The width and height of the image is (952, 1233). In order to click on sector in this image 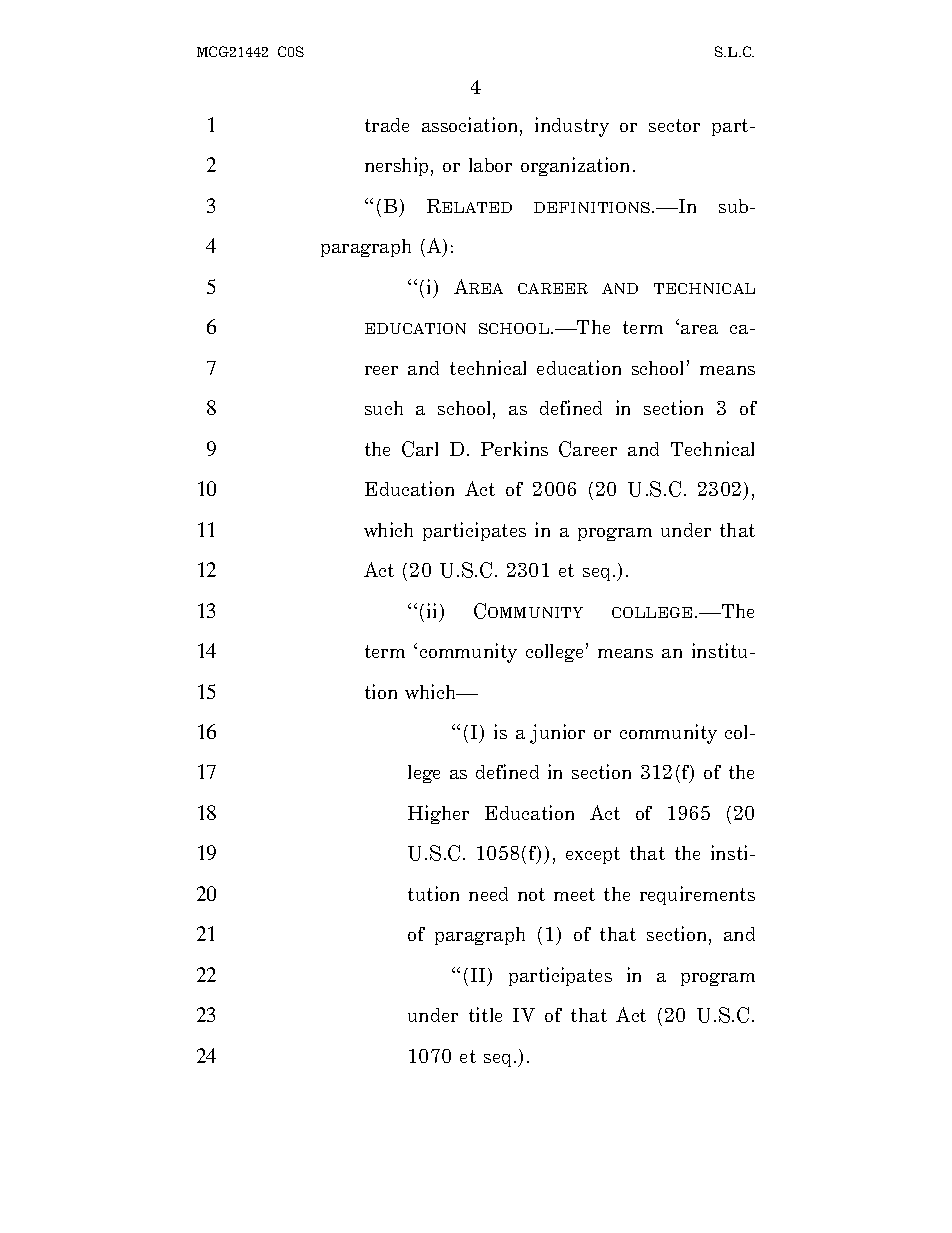, I will do `click(674, 125)`.
